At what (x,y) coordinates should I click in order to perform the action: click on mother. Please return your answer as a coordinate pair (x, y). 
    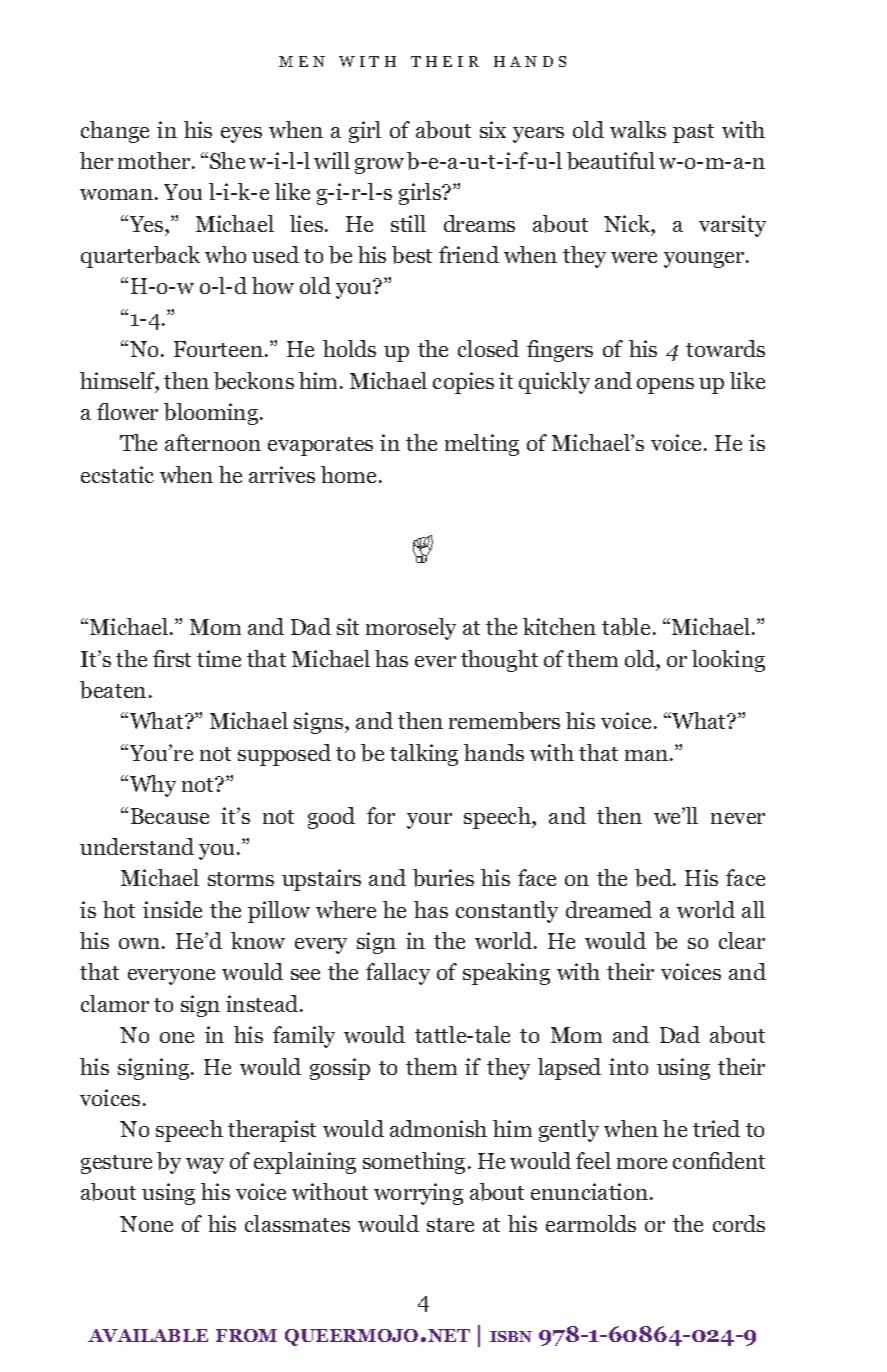
    Looking at the image, I should click on (155, 160).
